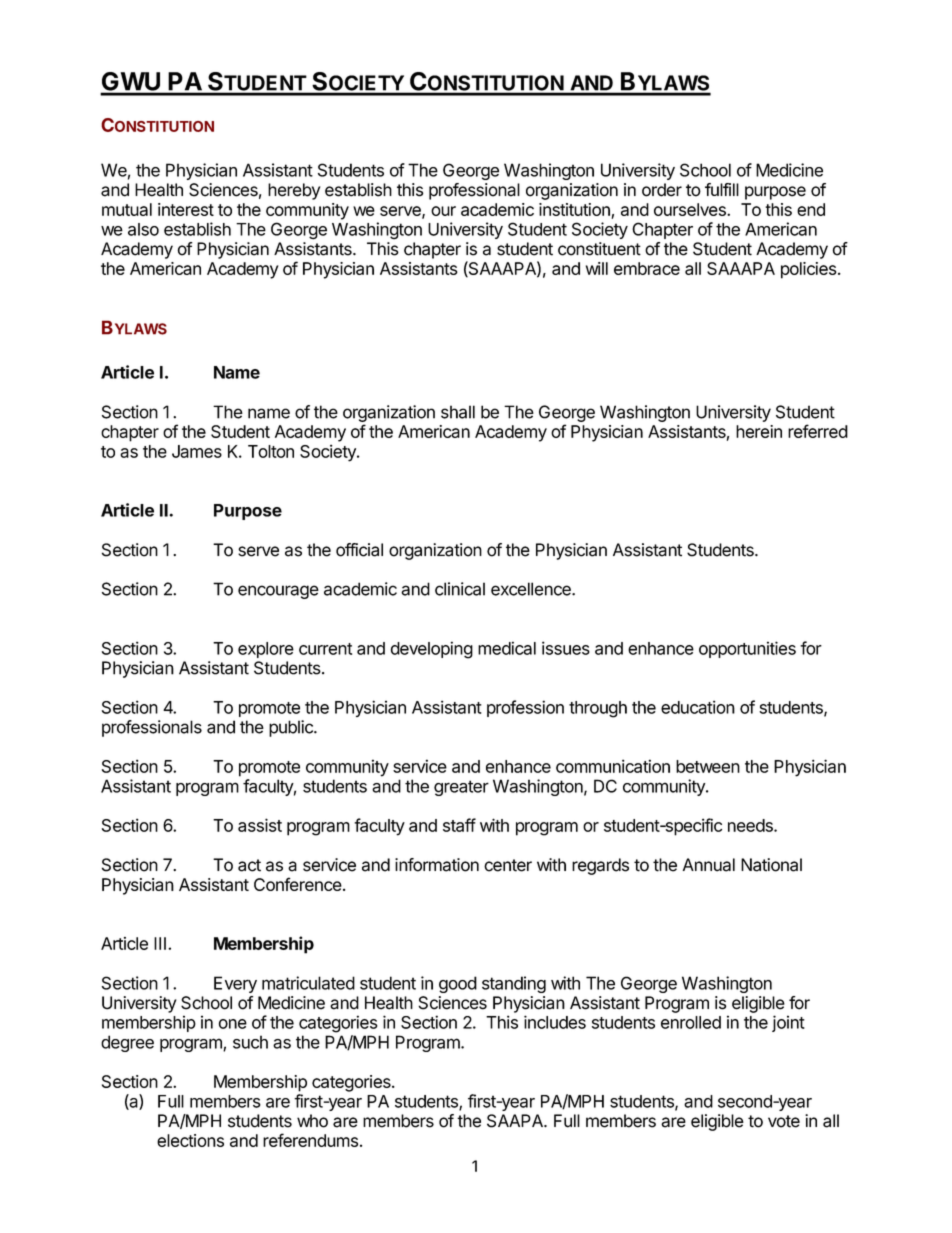  Describe the element at coordinates (186, 209) in the document. I see `interest` at that location.
